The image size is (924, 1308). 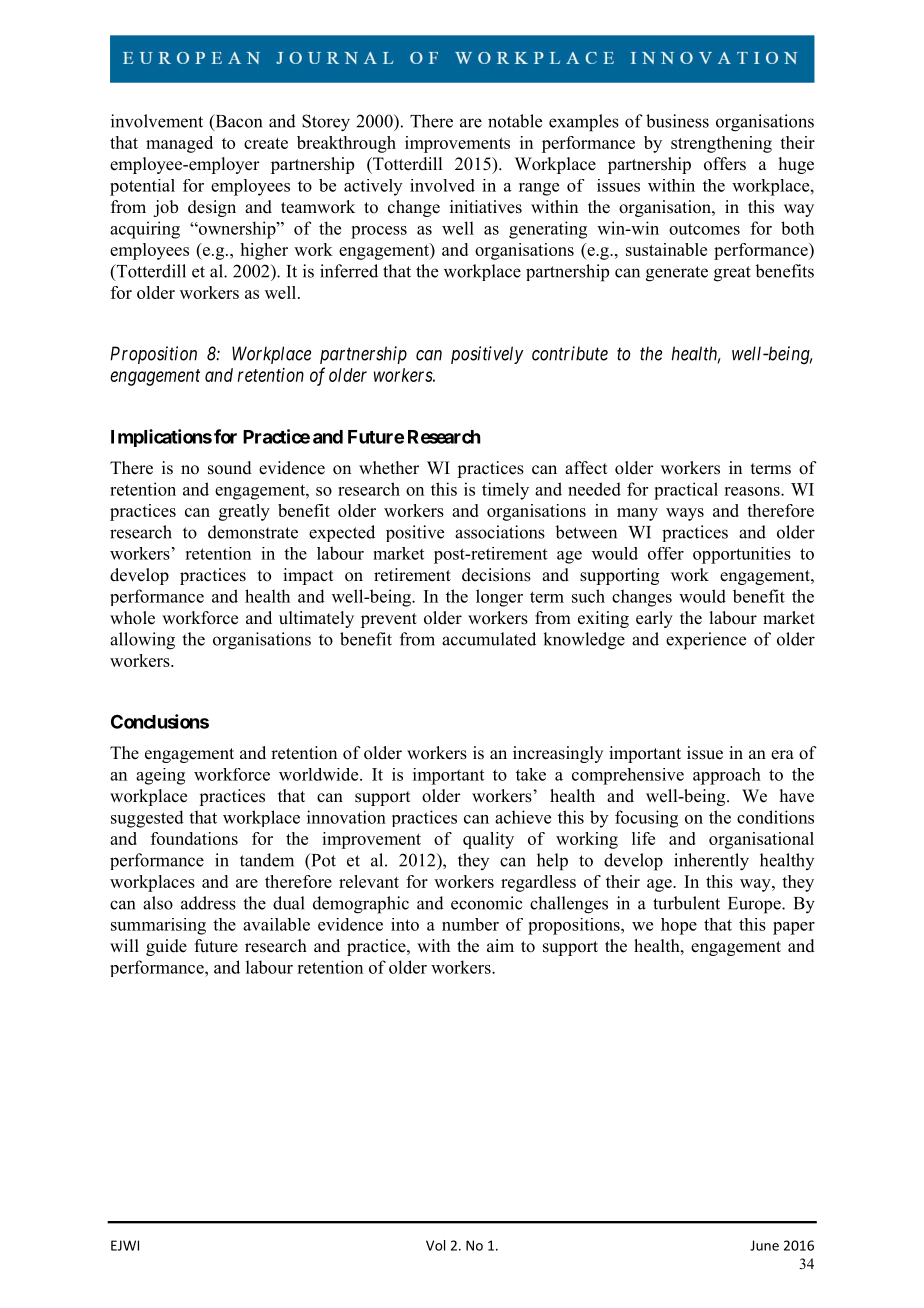 I want to click on strengthening, so click(x=721, y=144).
